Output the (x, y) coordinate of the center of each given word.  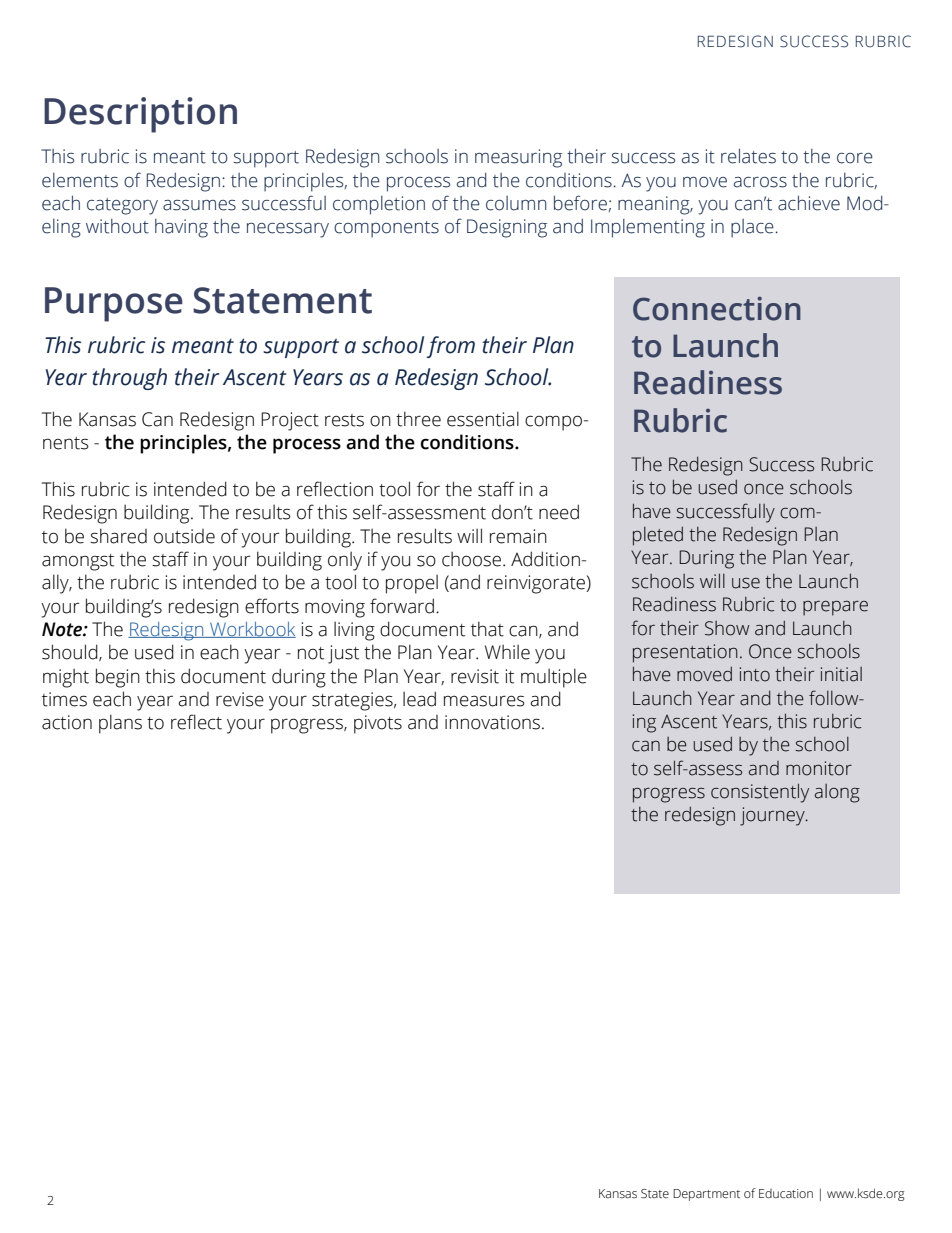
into (755, 674)
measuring (518, 158)
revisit (475, 676)
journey (773, 816)
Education (786, 1193)
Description (140, 115)
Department (706, 1195)
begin (118, 678)
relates (748, 156)
